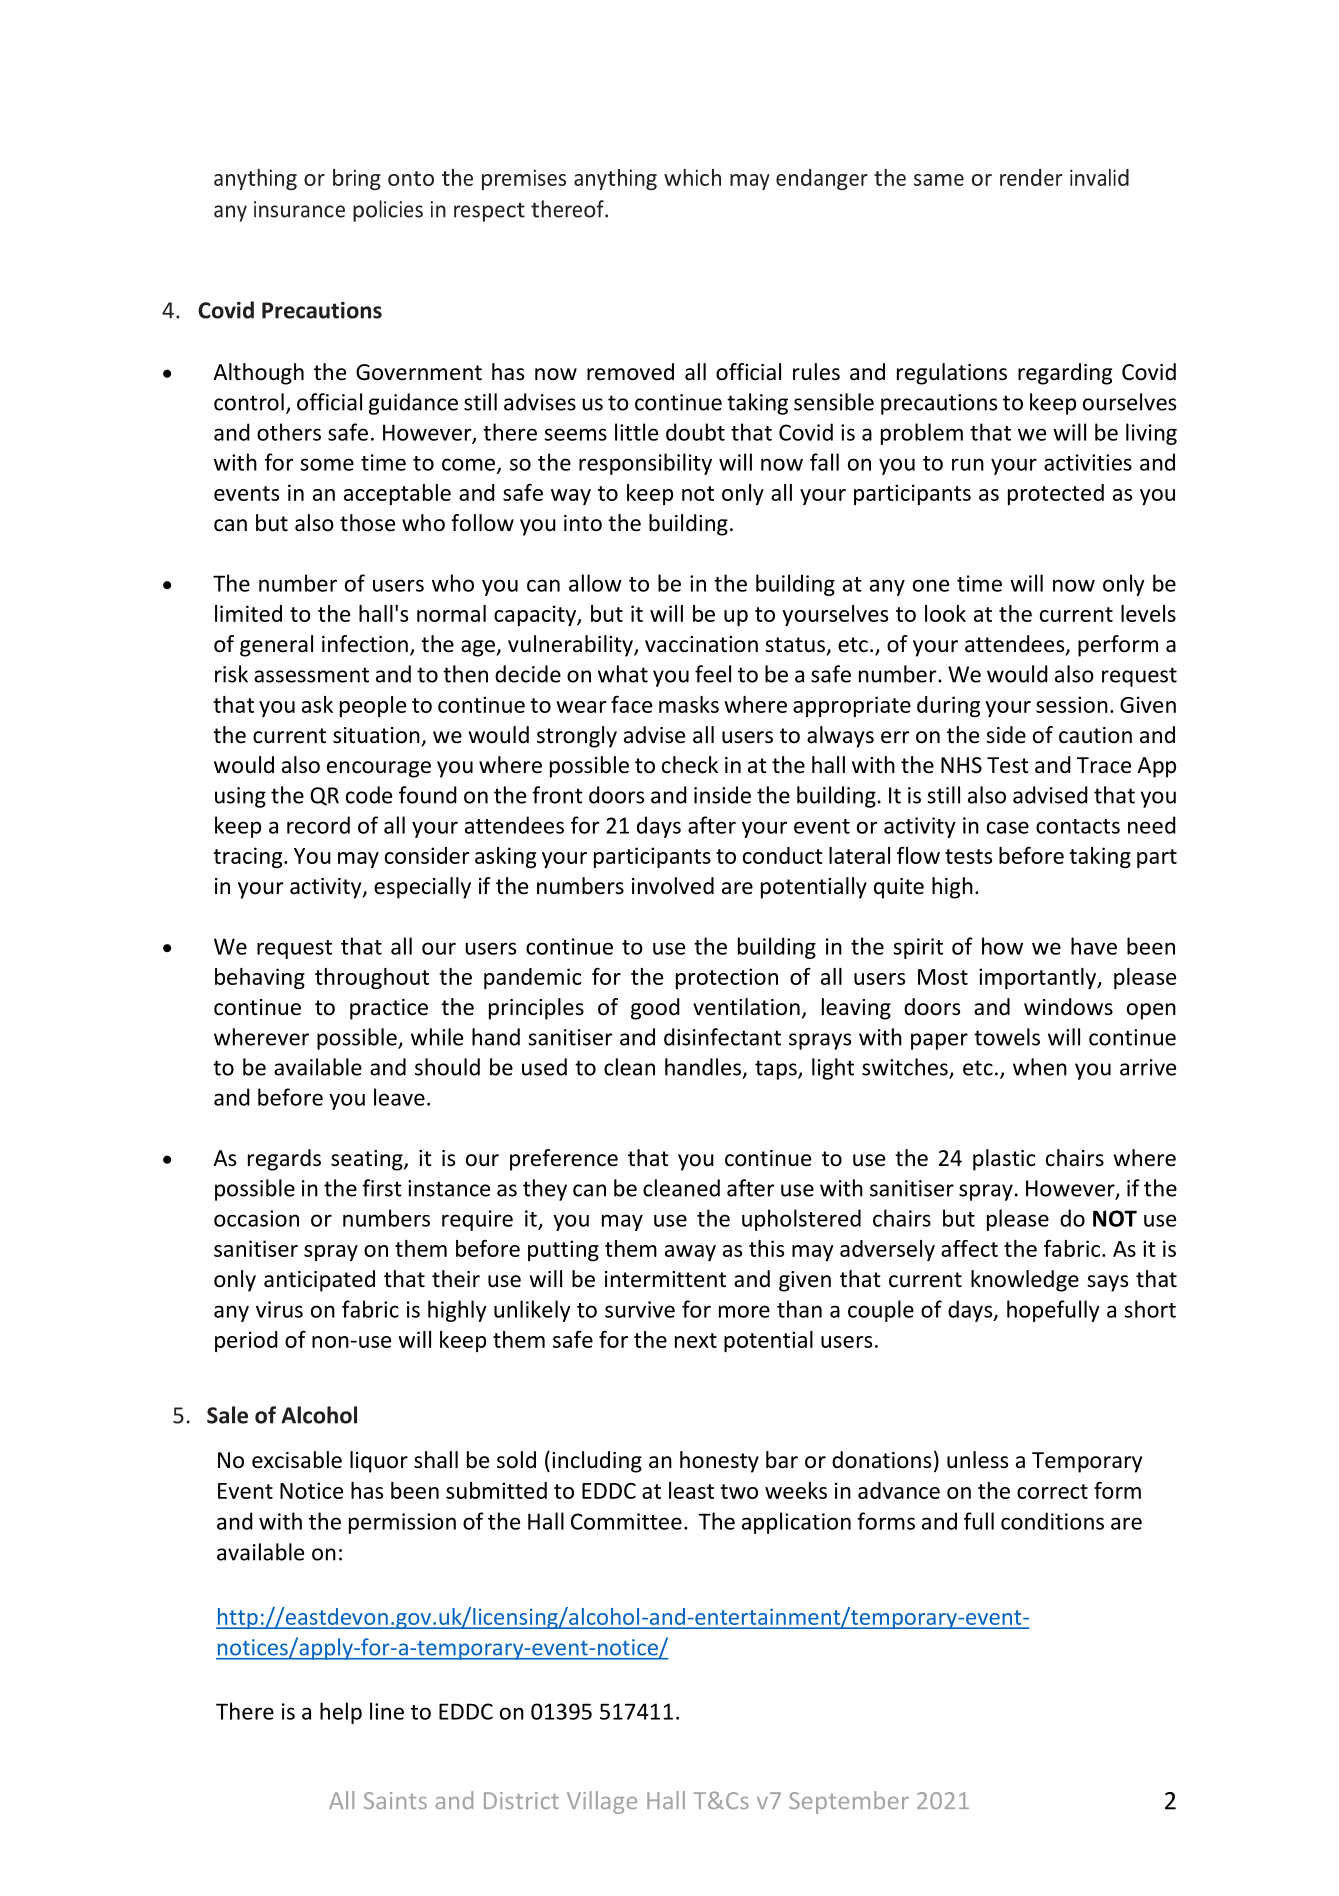  What do you see at coordinates (1031, 177) in the document?
I see `render` at bounding box center [1031, 177].
